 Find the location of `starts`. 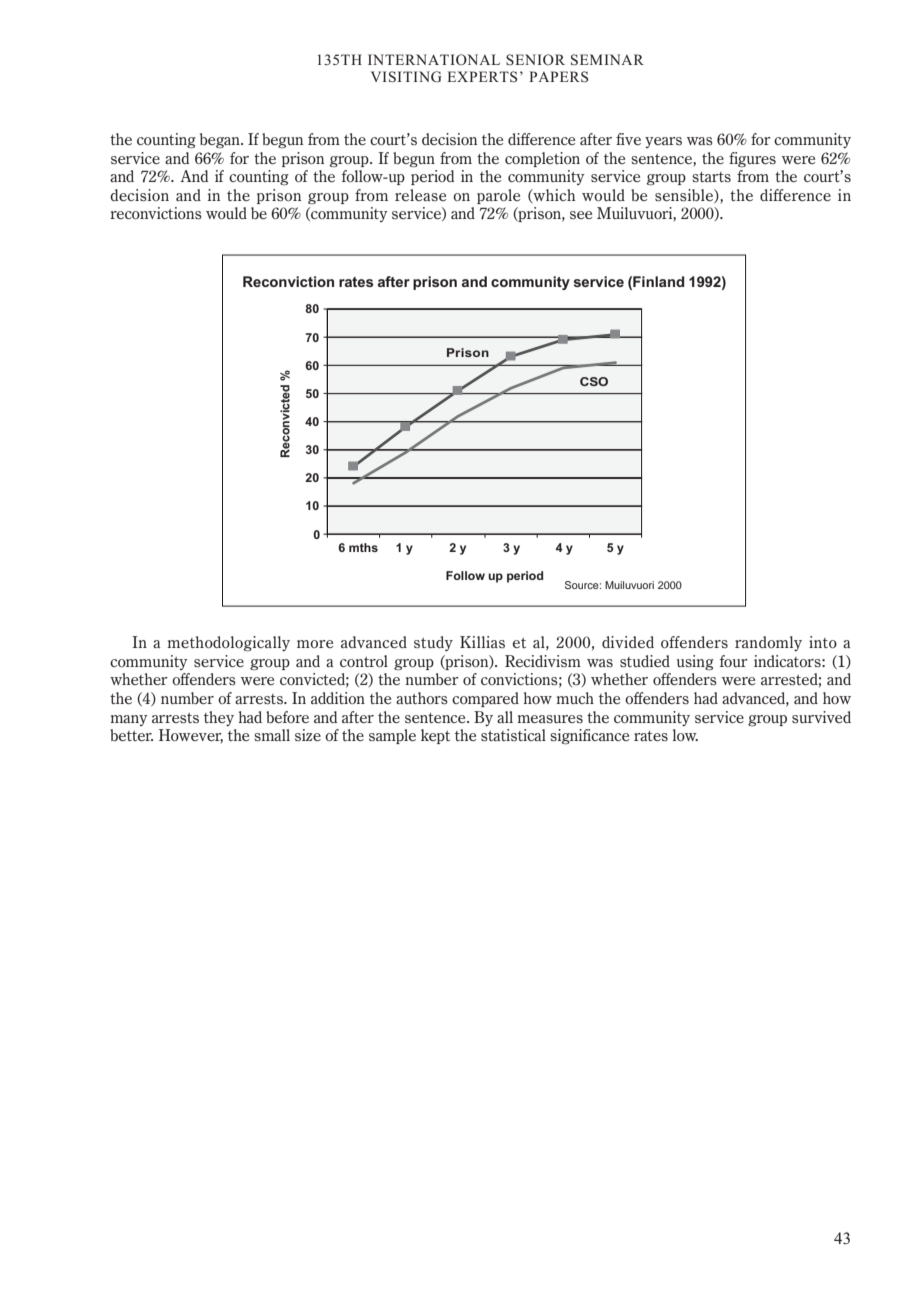

starts is located at coordinates (711, 177).
